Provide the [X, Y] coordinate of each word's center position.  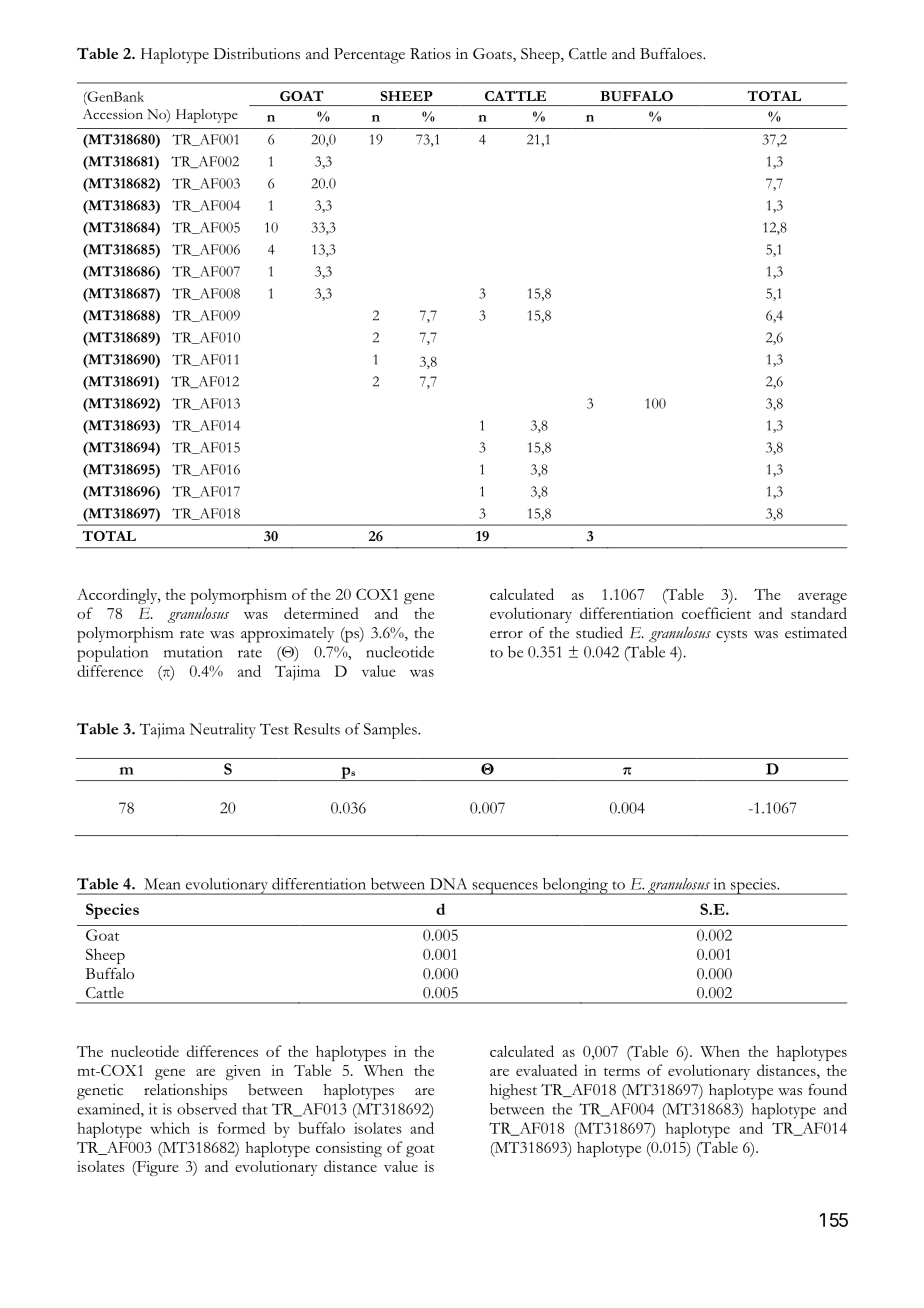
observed [207, 1109]
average [822, 598]
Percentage [369, 56]
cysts [731, 636]
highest [513, 1092]
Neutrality [223, 731]
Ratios [430, 54]
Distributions [257, 54]
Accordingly [118, 596]
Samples [391, 731]
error [506, 635]
